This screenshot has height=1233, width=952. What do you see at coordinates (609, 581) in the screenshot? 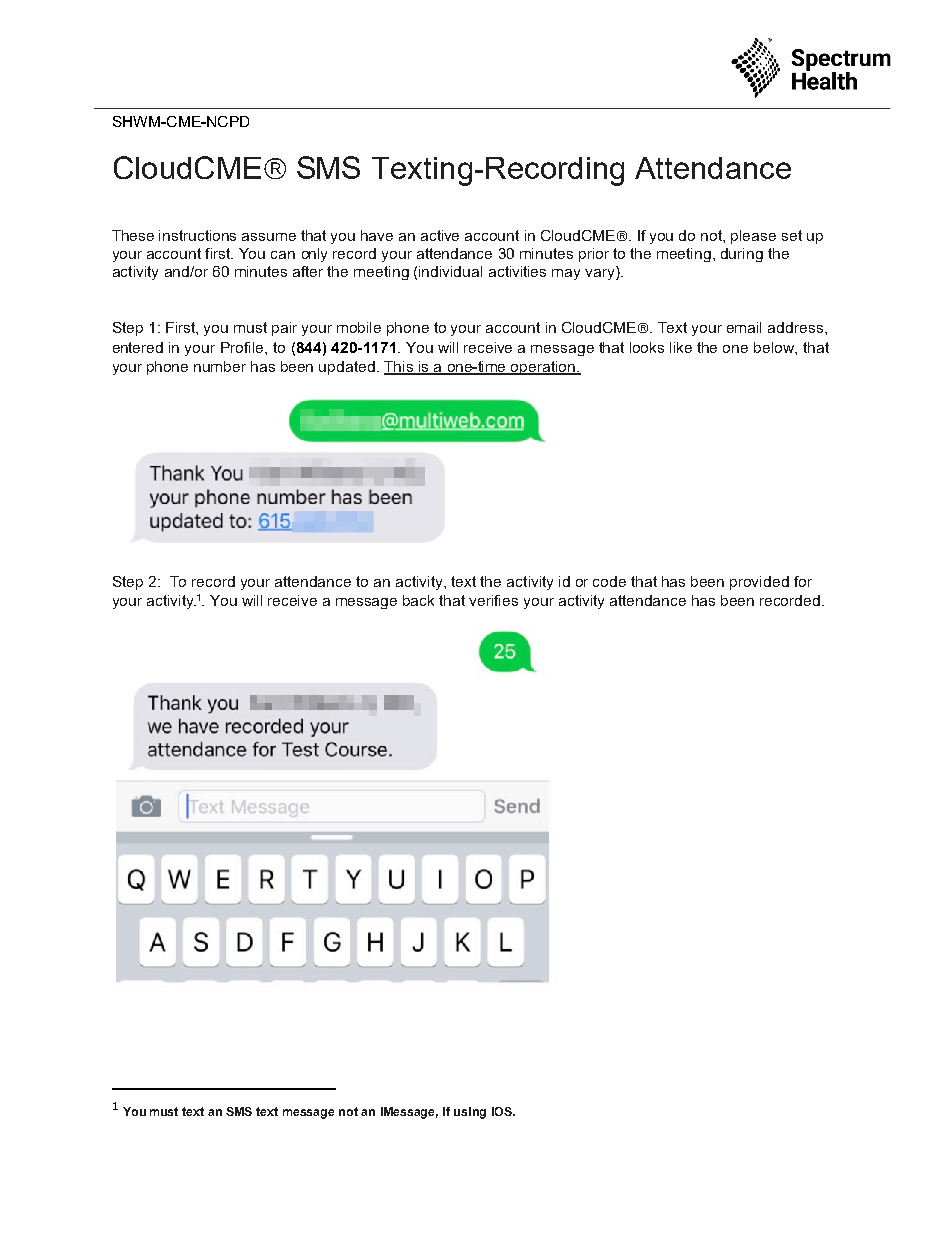
I see `code` at bounding box center [609, 581].
